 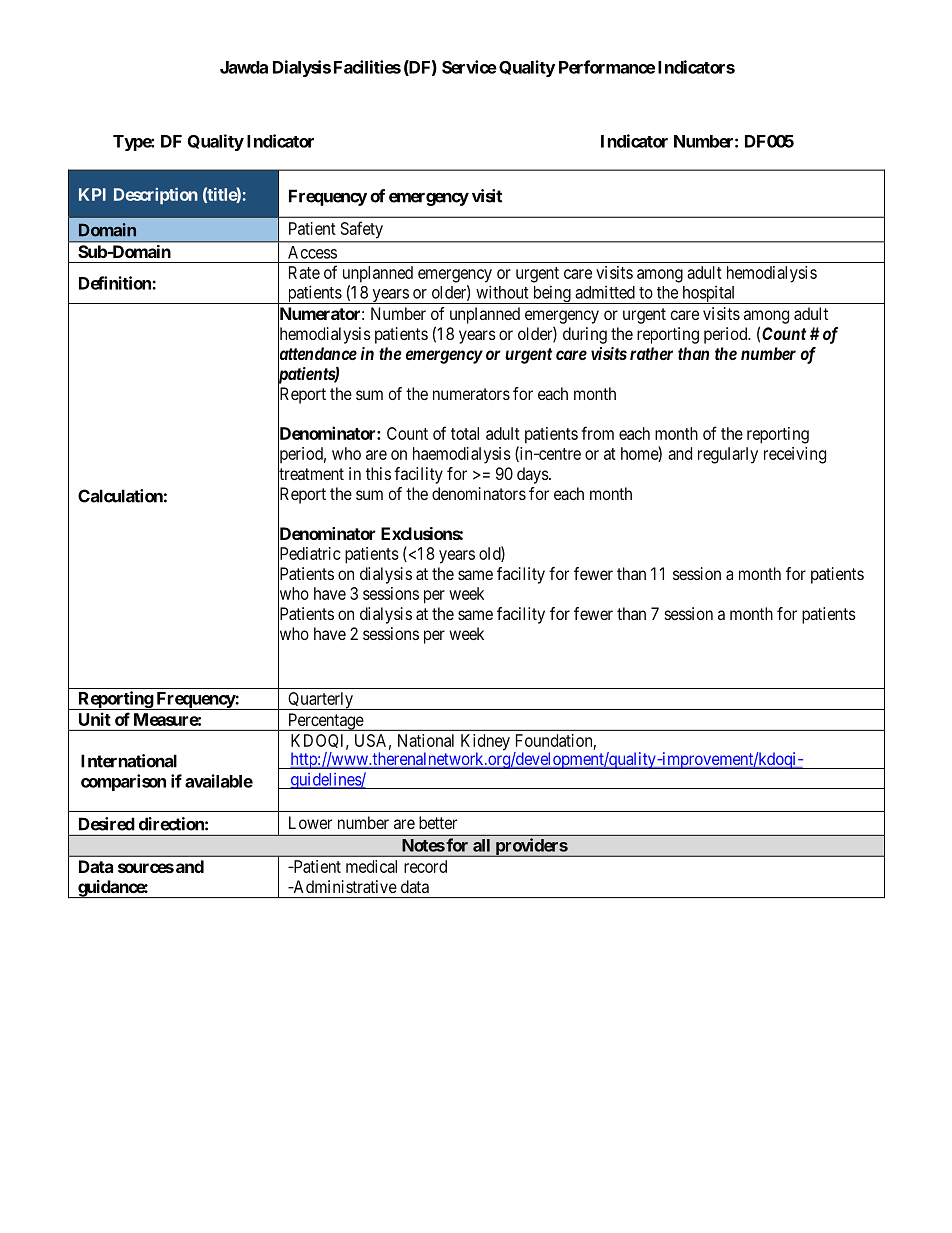 I want to click on comparison, so click(x=123, y=782).
